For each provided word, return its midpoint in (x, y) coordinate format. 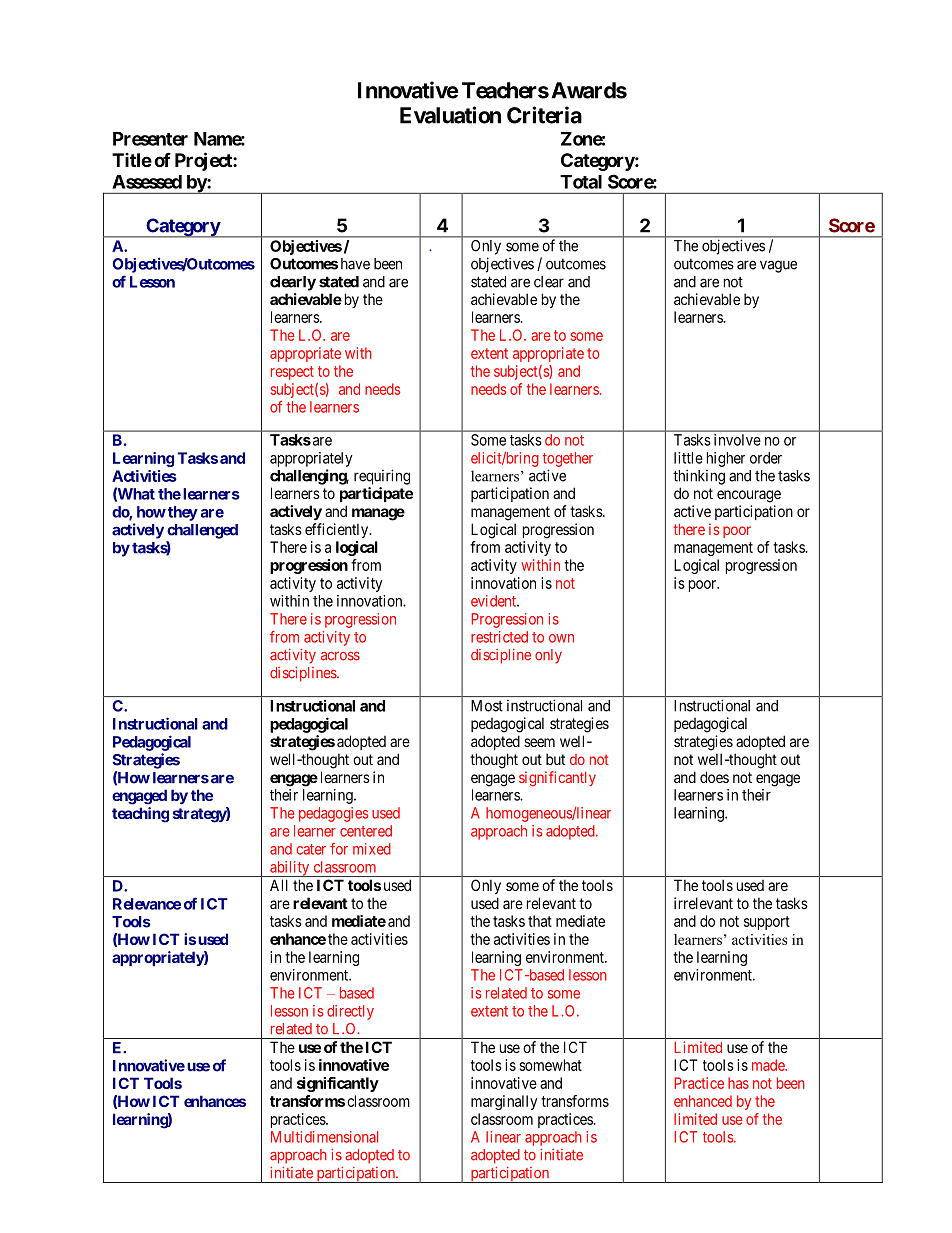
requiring (382, 477)
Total (581, 182)
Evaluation (450, 115)
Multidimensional (324, 1137)
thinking (699, 477)
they (183, 513)
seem (539, 742)
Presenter (150, 139)
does (714, 777)
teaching (140, 815)
